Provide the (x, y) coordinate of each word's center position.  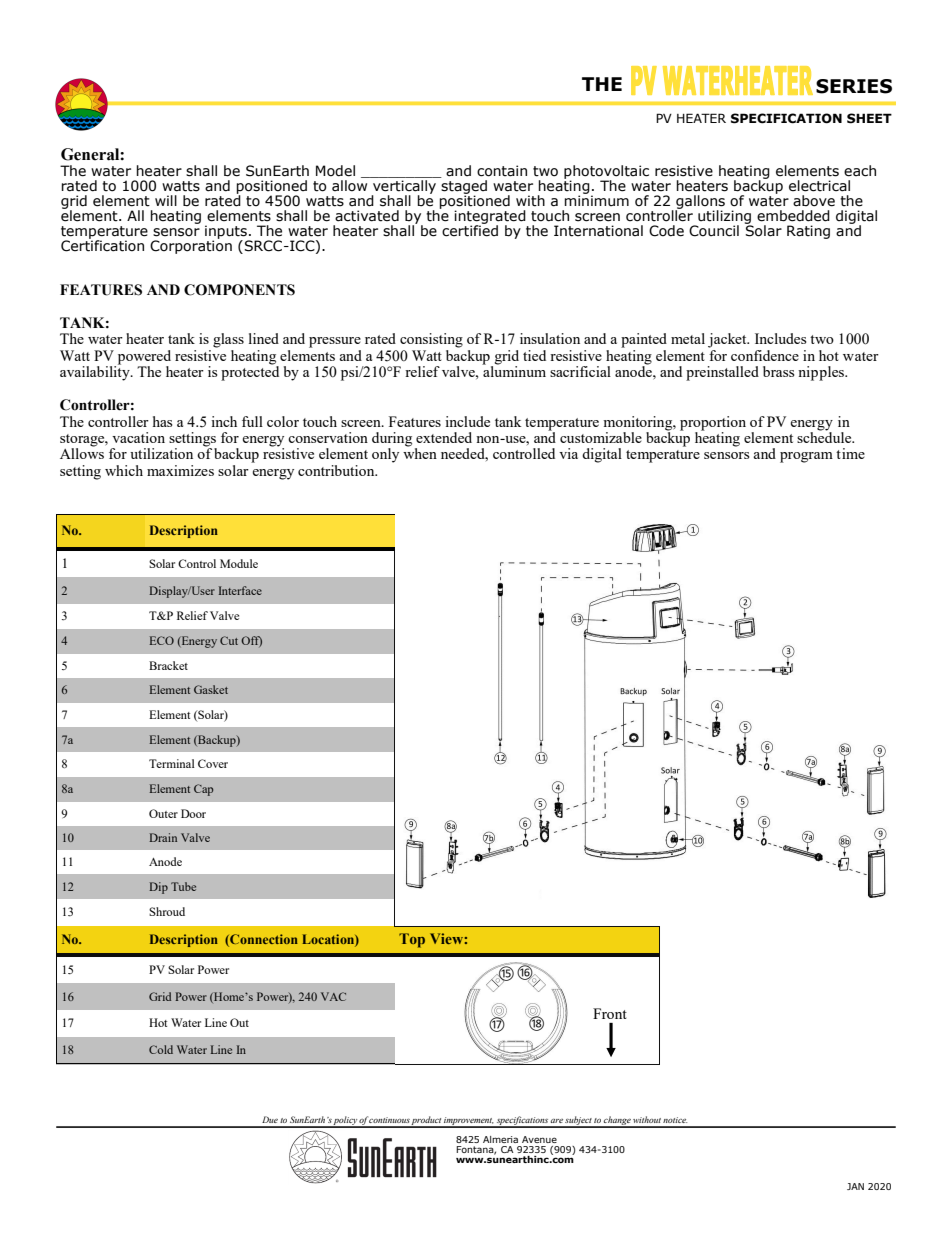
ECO (161, 640)
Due (270, 1119)
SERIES (854, 86)
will (166, 200)
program (806, 457)
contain (502, 171)
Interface (240, 590)
